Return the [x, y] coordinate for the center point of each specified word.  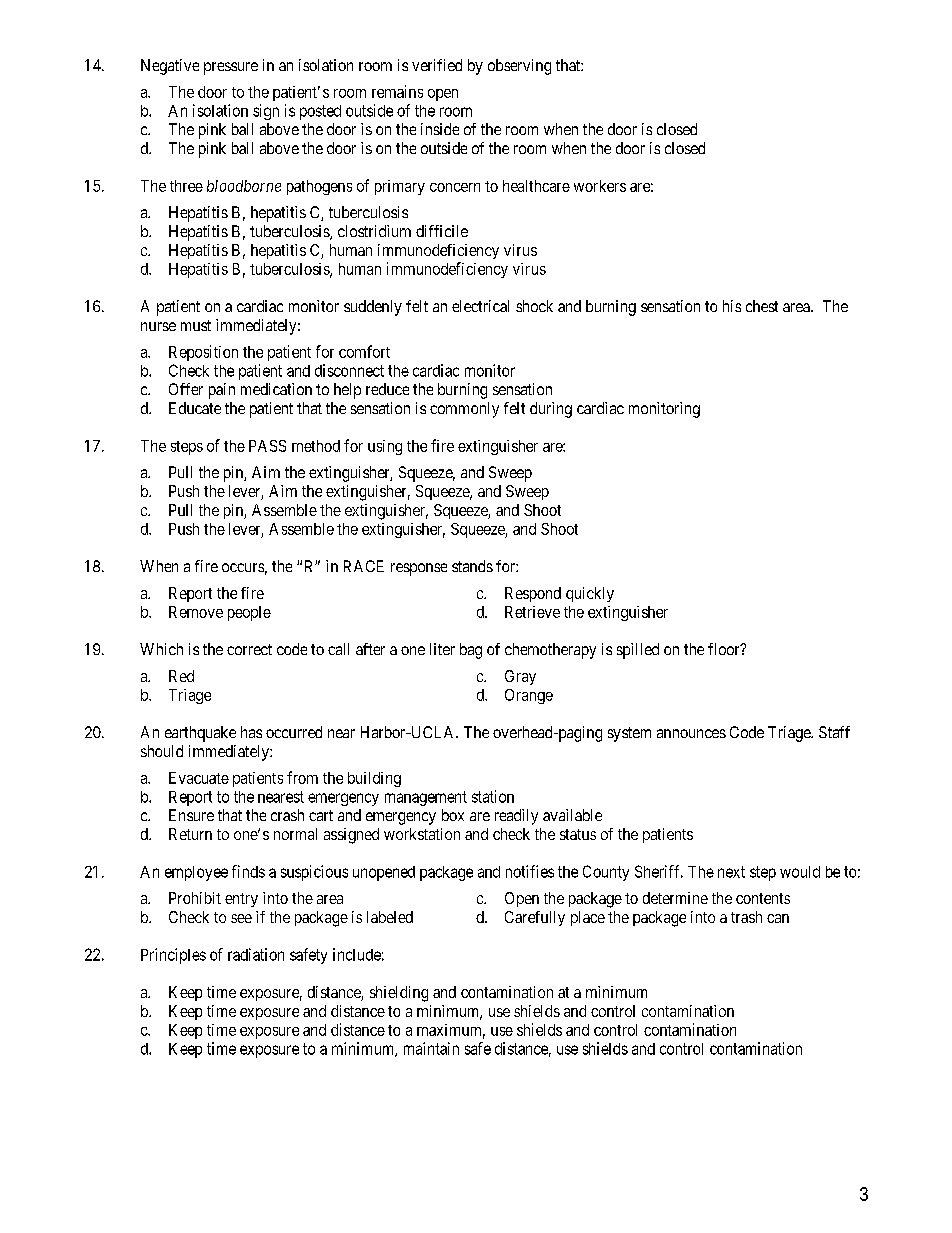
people [249, 613]
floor [725, 649]
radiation [256, 954]
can [778, 918]
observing [519, 67]
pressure [231, 68]
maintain [431, 1048]
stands [472, 566]
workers [600, 186]
